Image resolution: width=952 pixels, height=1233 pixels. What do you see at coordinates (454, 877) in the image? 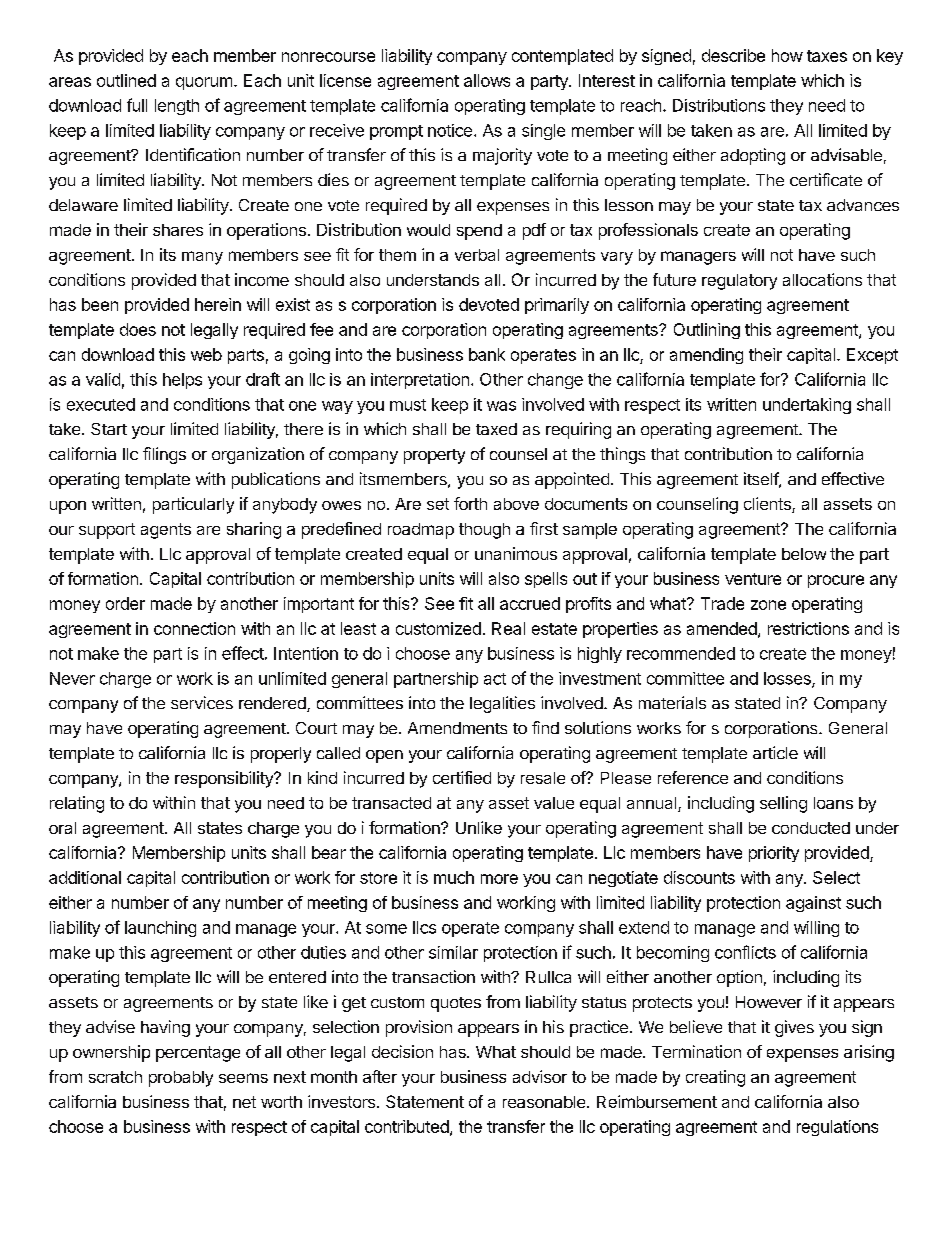
I see `much` at bounding box center [454, 877].
